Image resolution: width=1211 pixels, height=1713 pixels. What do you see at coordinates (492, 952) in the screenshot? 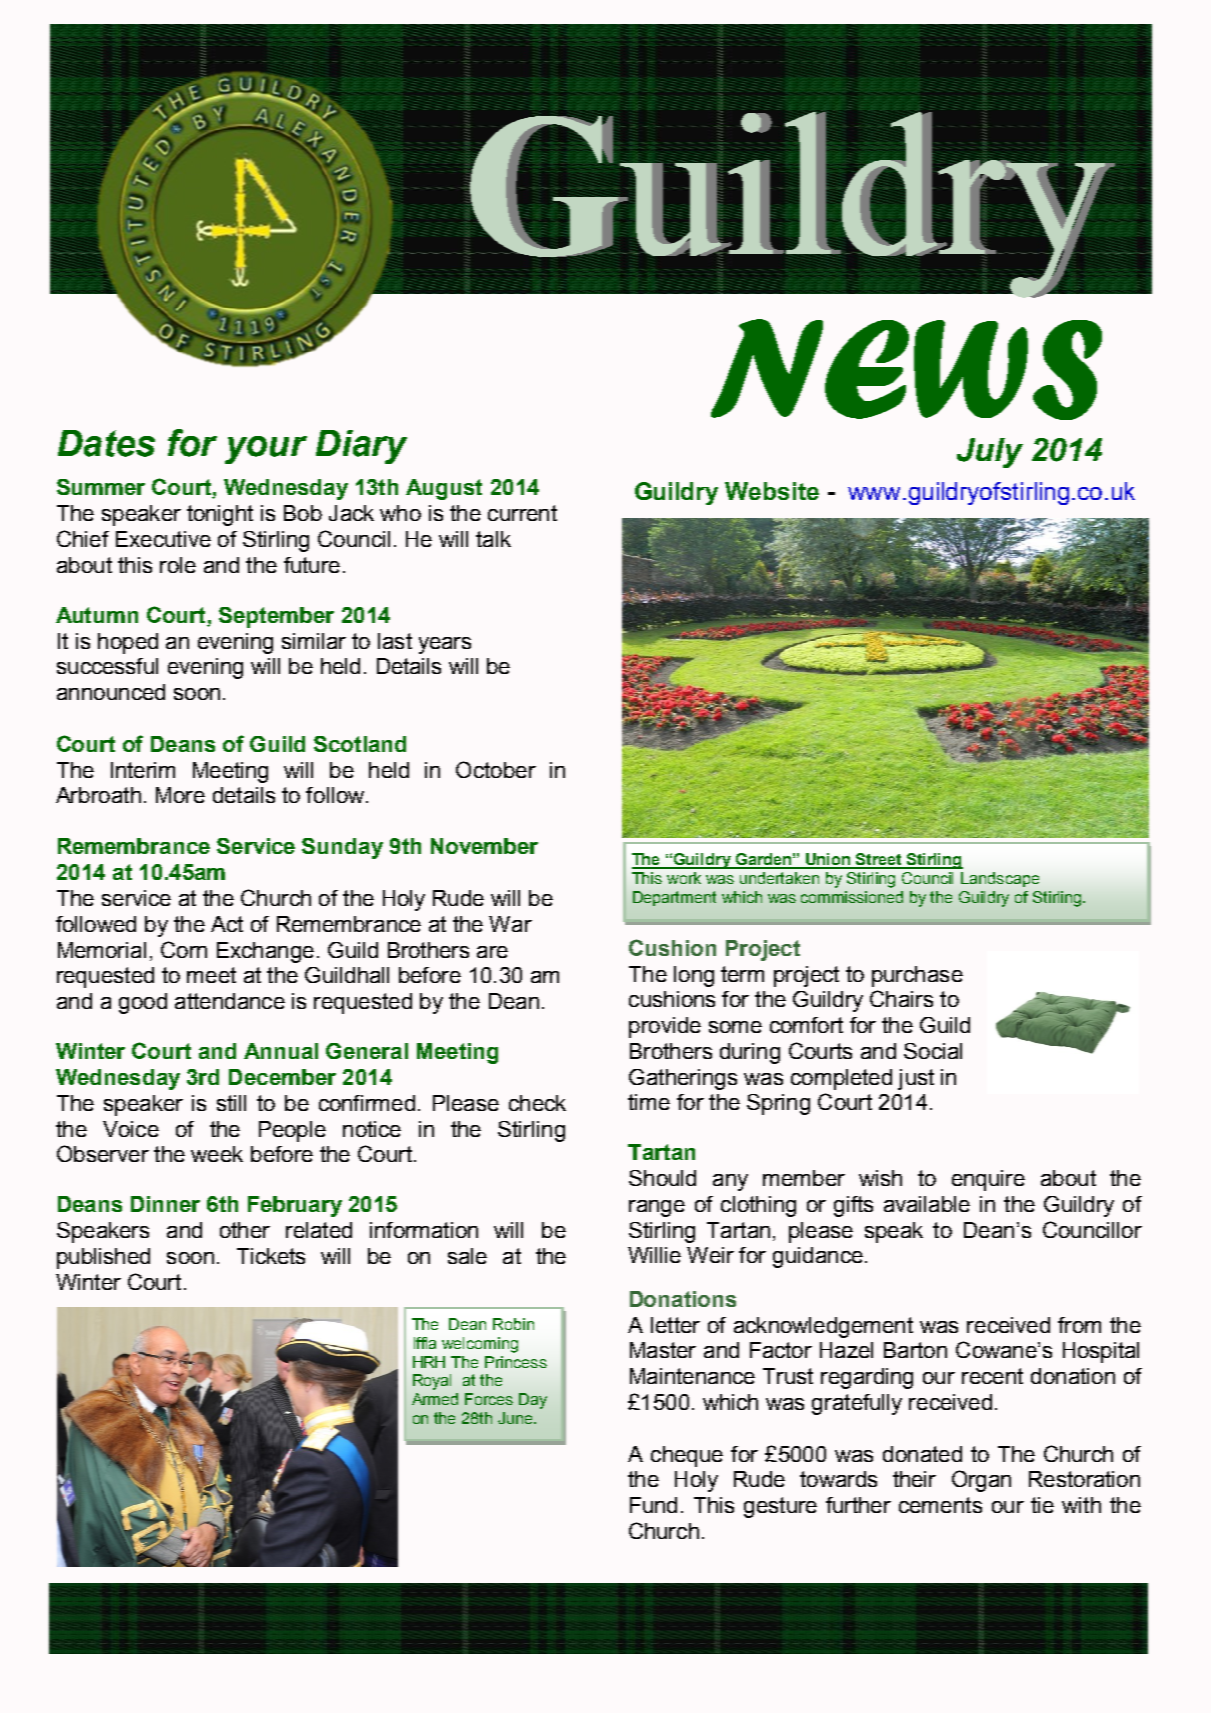
I see `are` at bounding box center [492, 952].
